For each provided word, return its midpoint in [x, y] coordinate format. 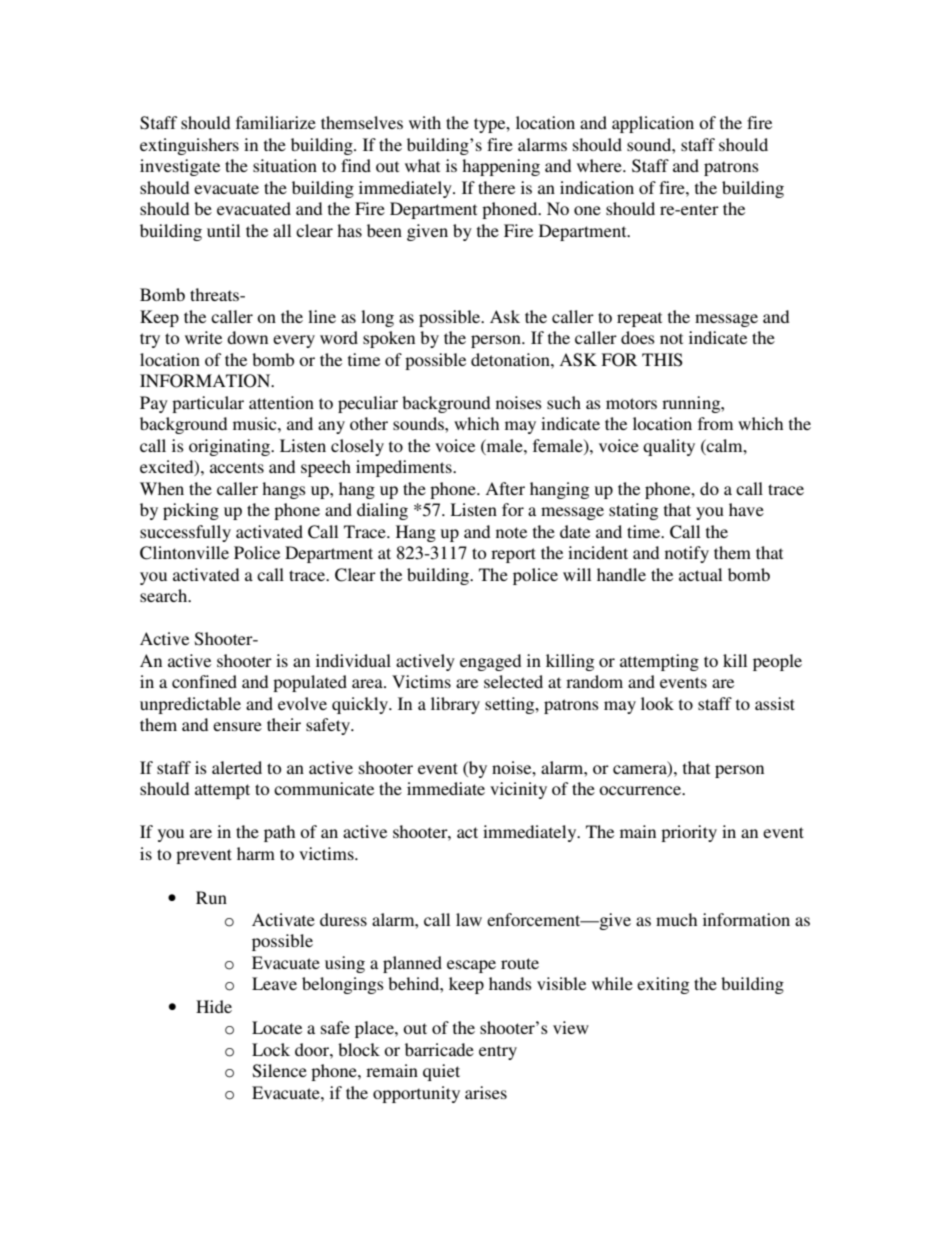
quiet [441, 1072]
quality [669, 447]
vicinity [518, 790]
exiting [663, 985]
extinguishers [189, 146]
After [505, 488]
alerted [237, 767]
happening [501, 167]
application [653, 124]
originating [231, 447]
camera [641, 771]
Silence [280, 1071]
